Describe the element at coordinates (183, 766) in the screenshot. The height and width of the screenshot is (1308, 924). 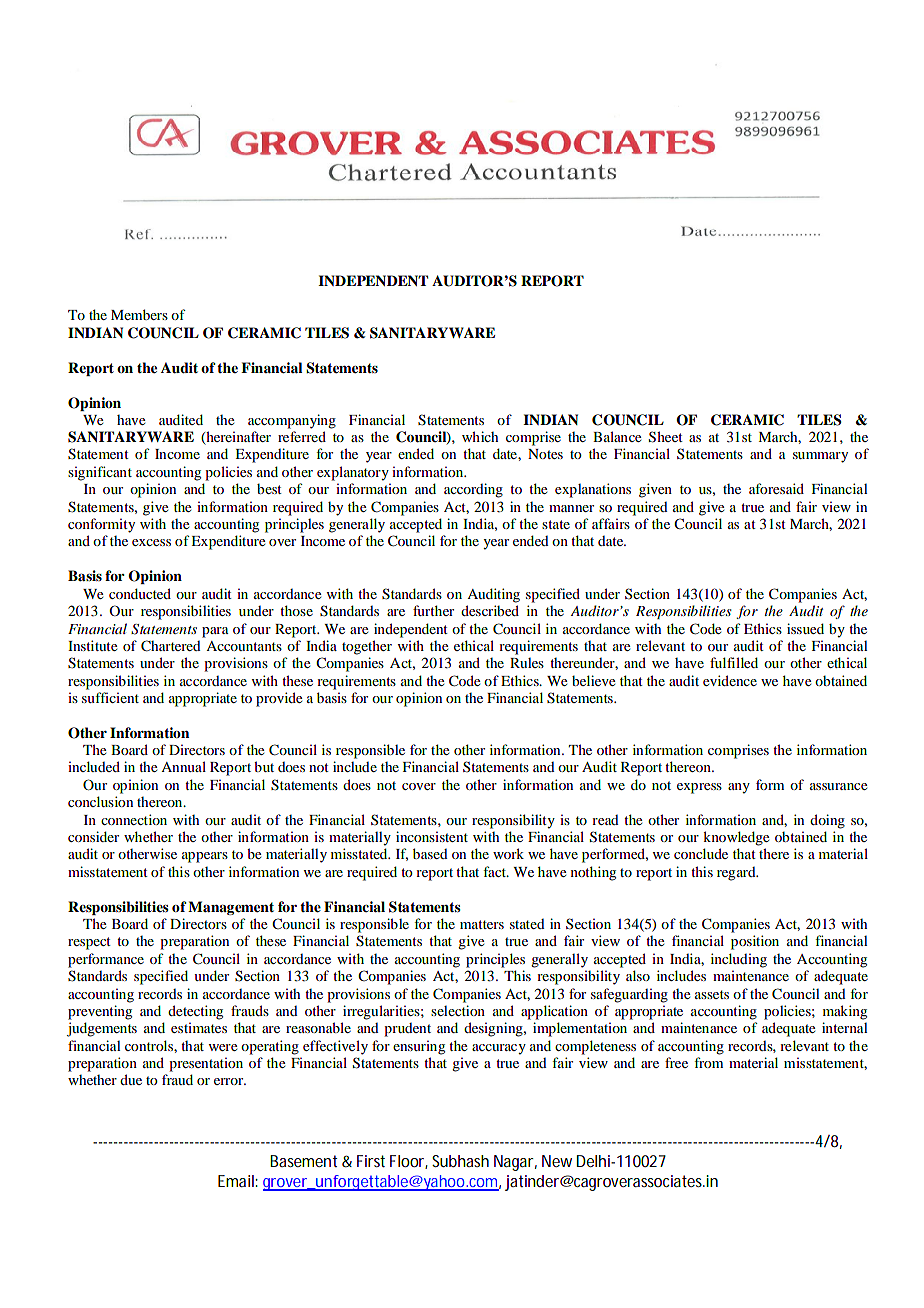
I see `Annual` at that location.
